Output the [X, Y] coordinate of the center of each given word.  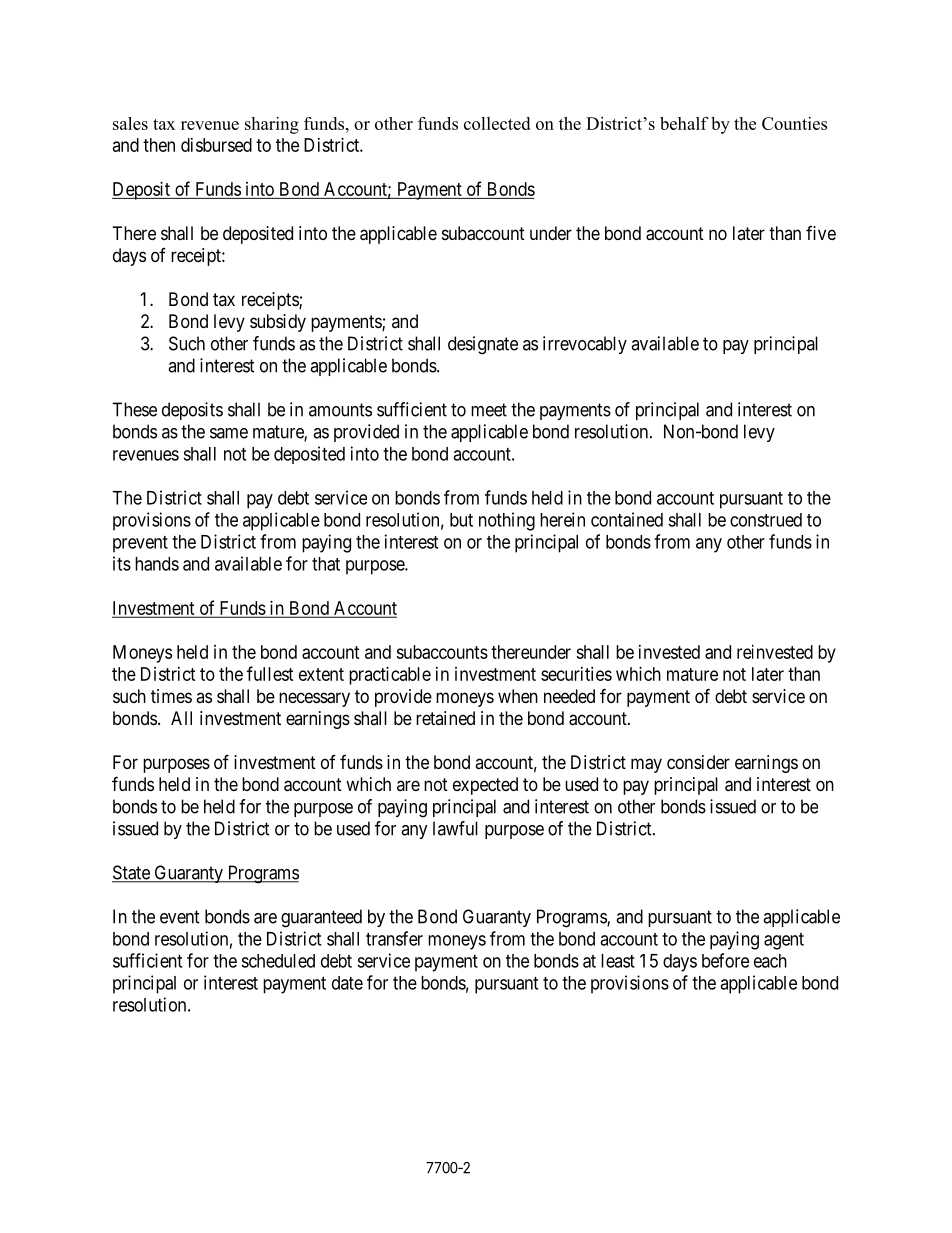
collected [497, 123]
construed [766, 520]
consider [698, 762]
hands [157, 564]
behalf [684, 123]
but [461, 520]
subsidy [278, 323]
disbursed [216, 145]
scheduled [278, 961]
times [171, 696]
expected [485, 786]
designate [483, 345]
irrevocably [585, 345]
